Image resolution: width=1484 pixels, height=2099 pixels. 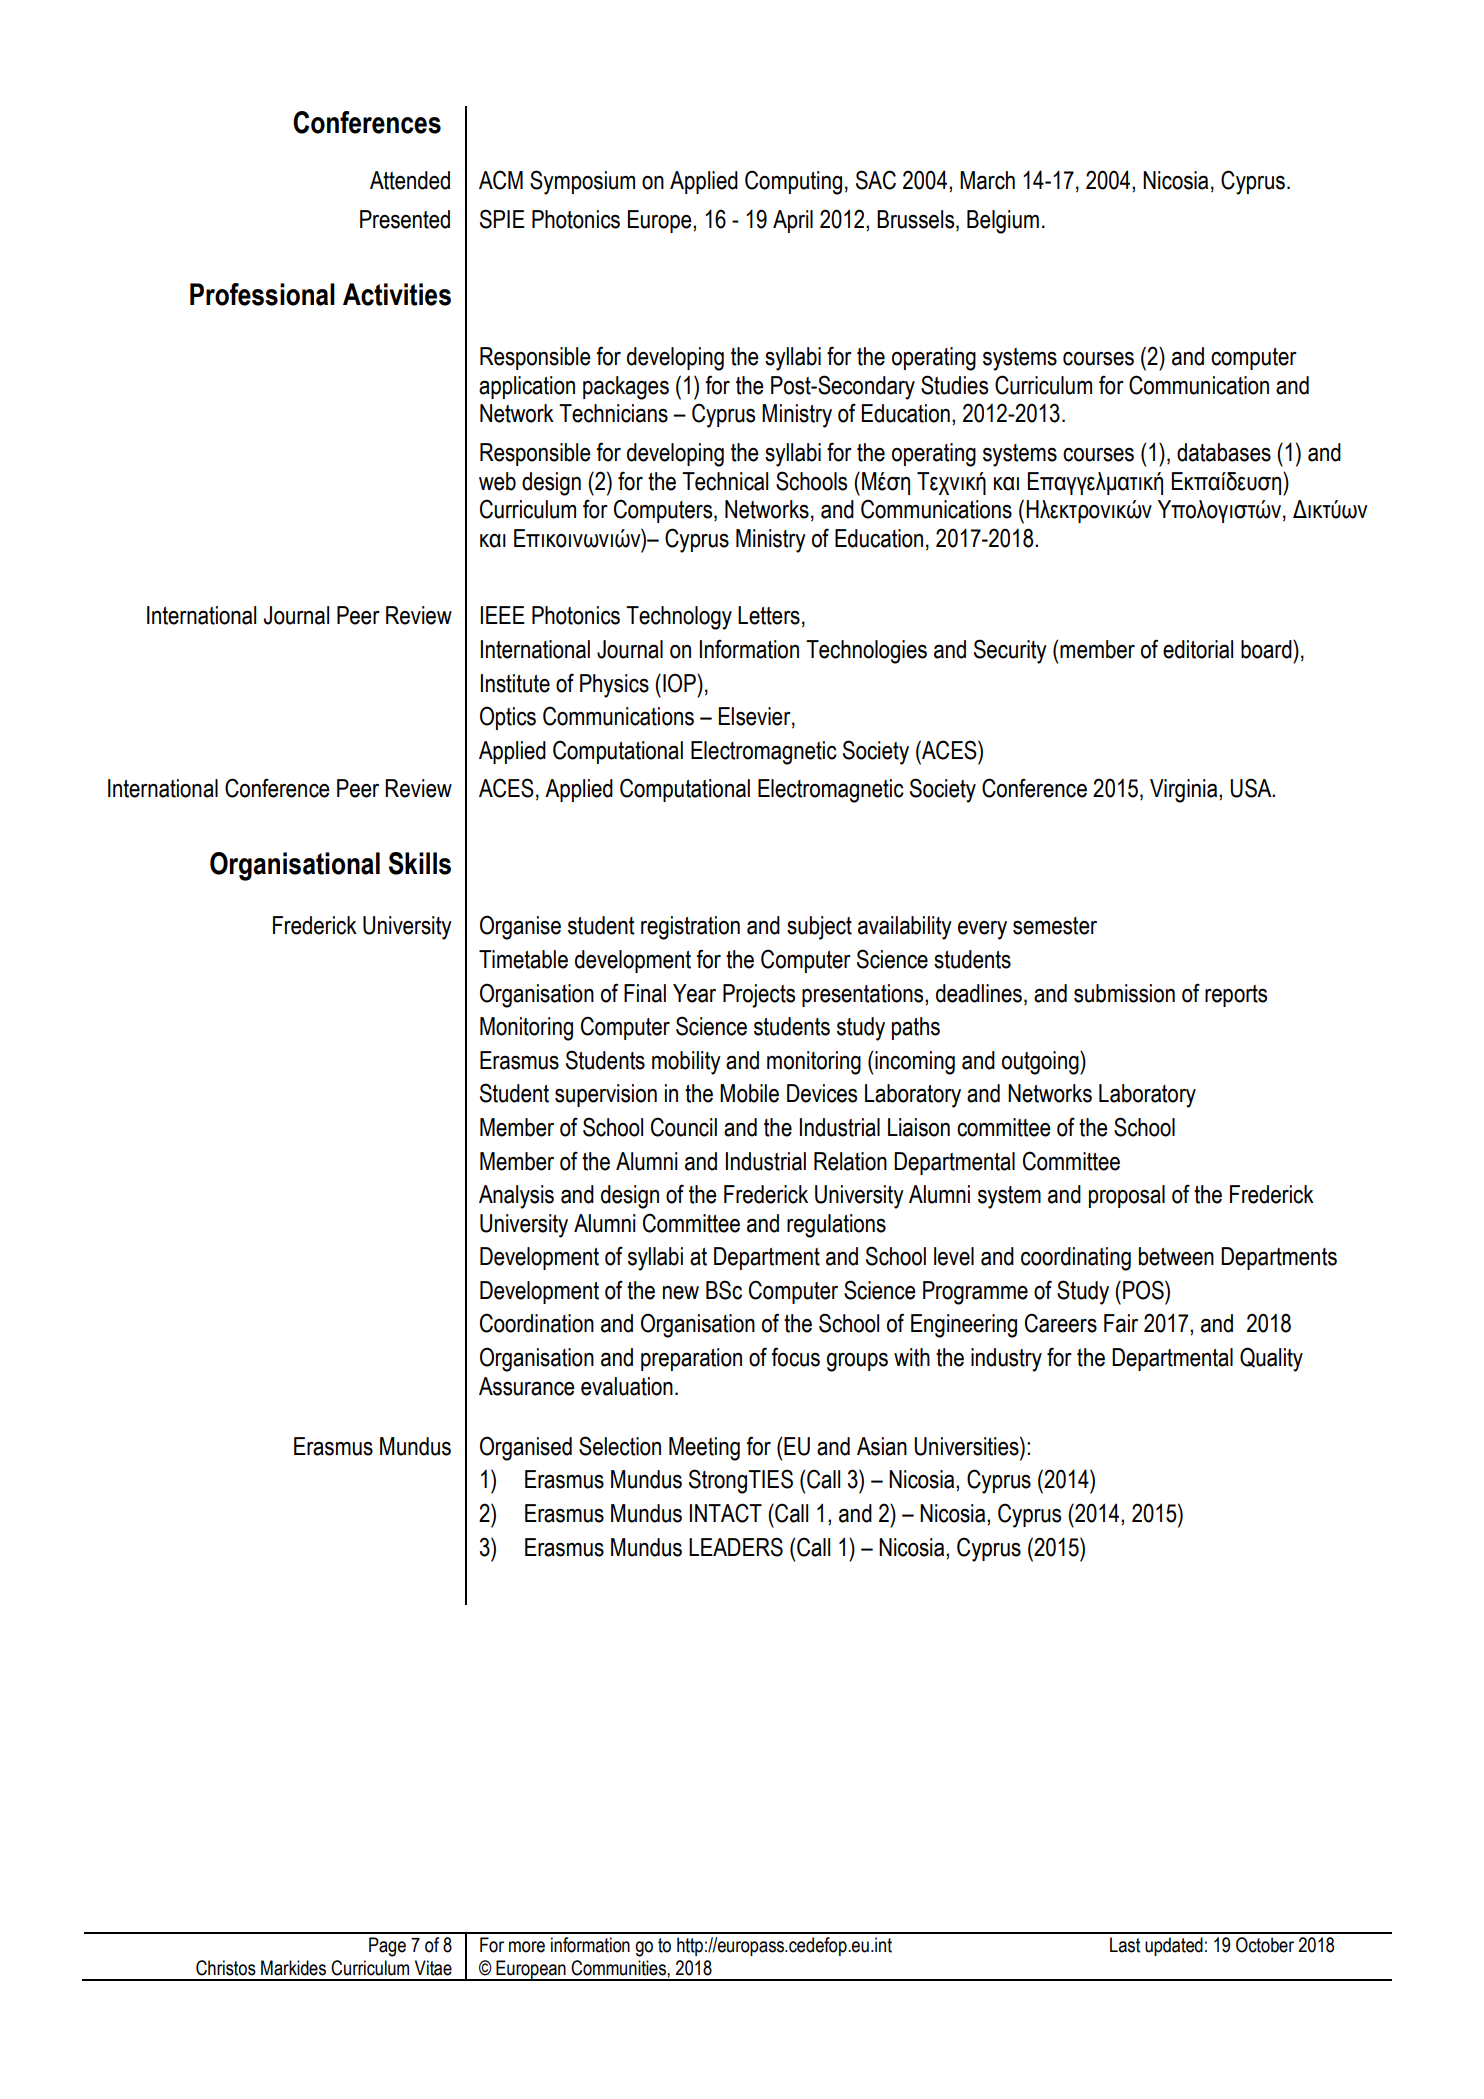 I want to click on more, so click(x=527, y=1947).
